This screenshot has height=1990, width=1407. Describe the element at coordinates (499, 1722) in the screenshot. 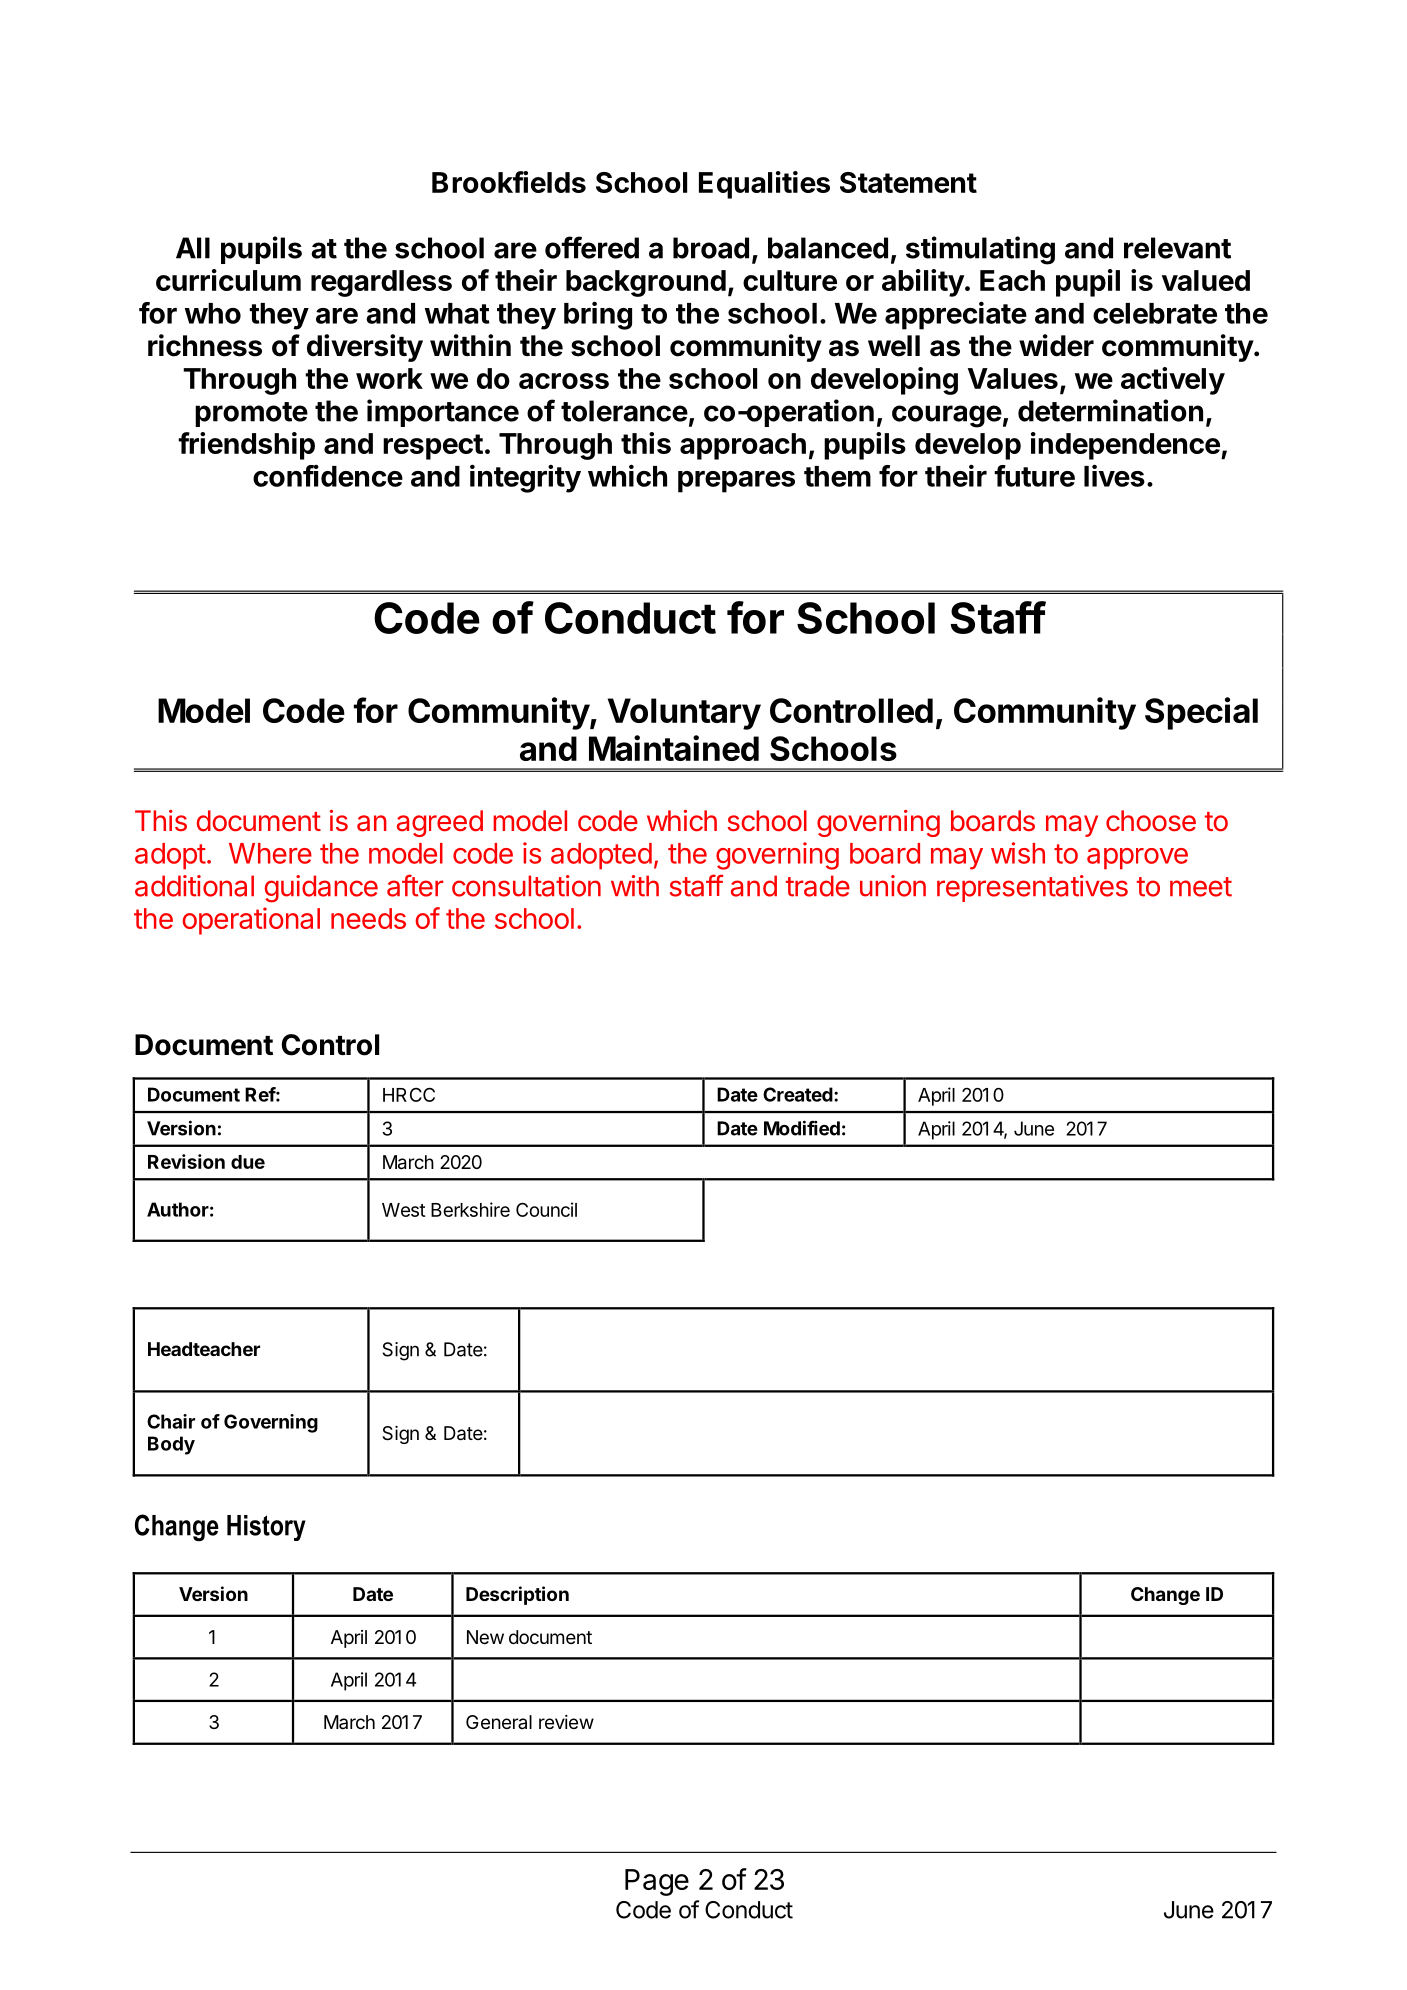

I see `General` at that location.
